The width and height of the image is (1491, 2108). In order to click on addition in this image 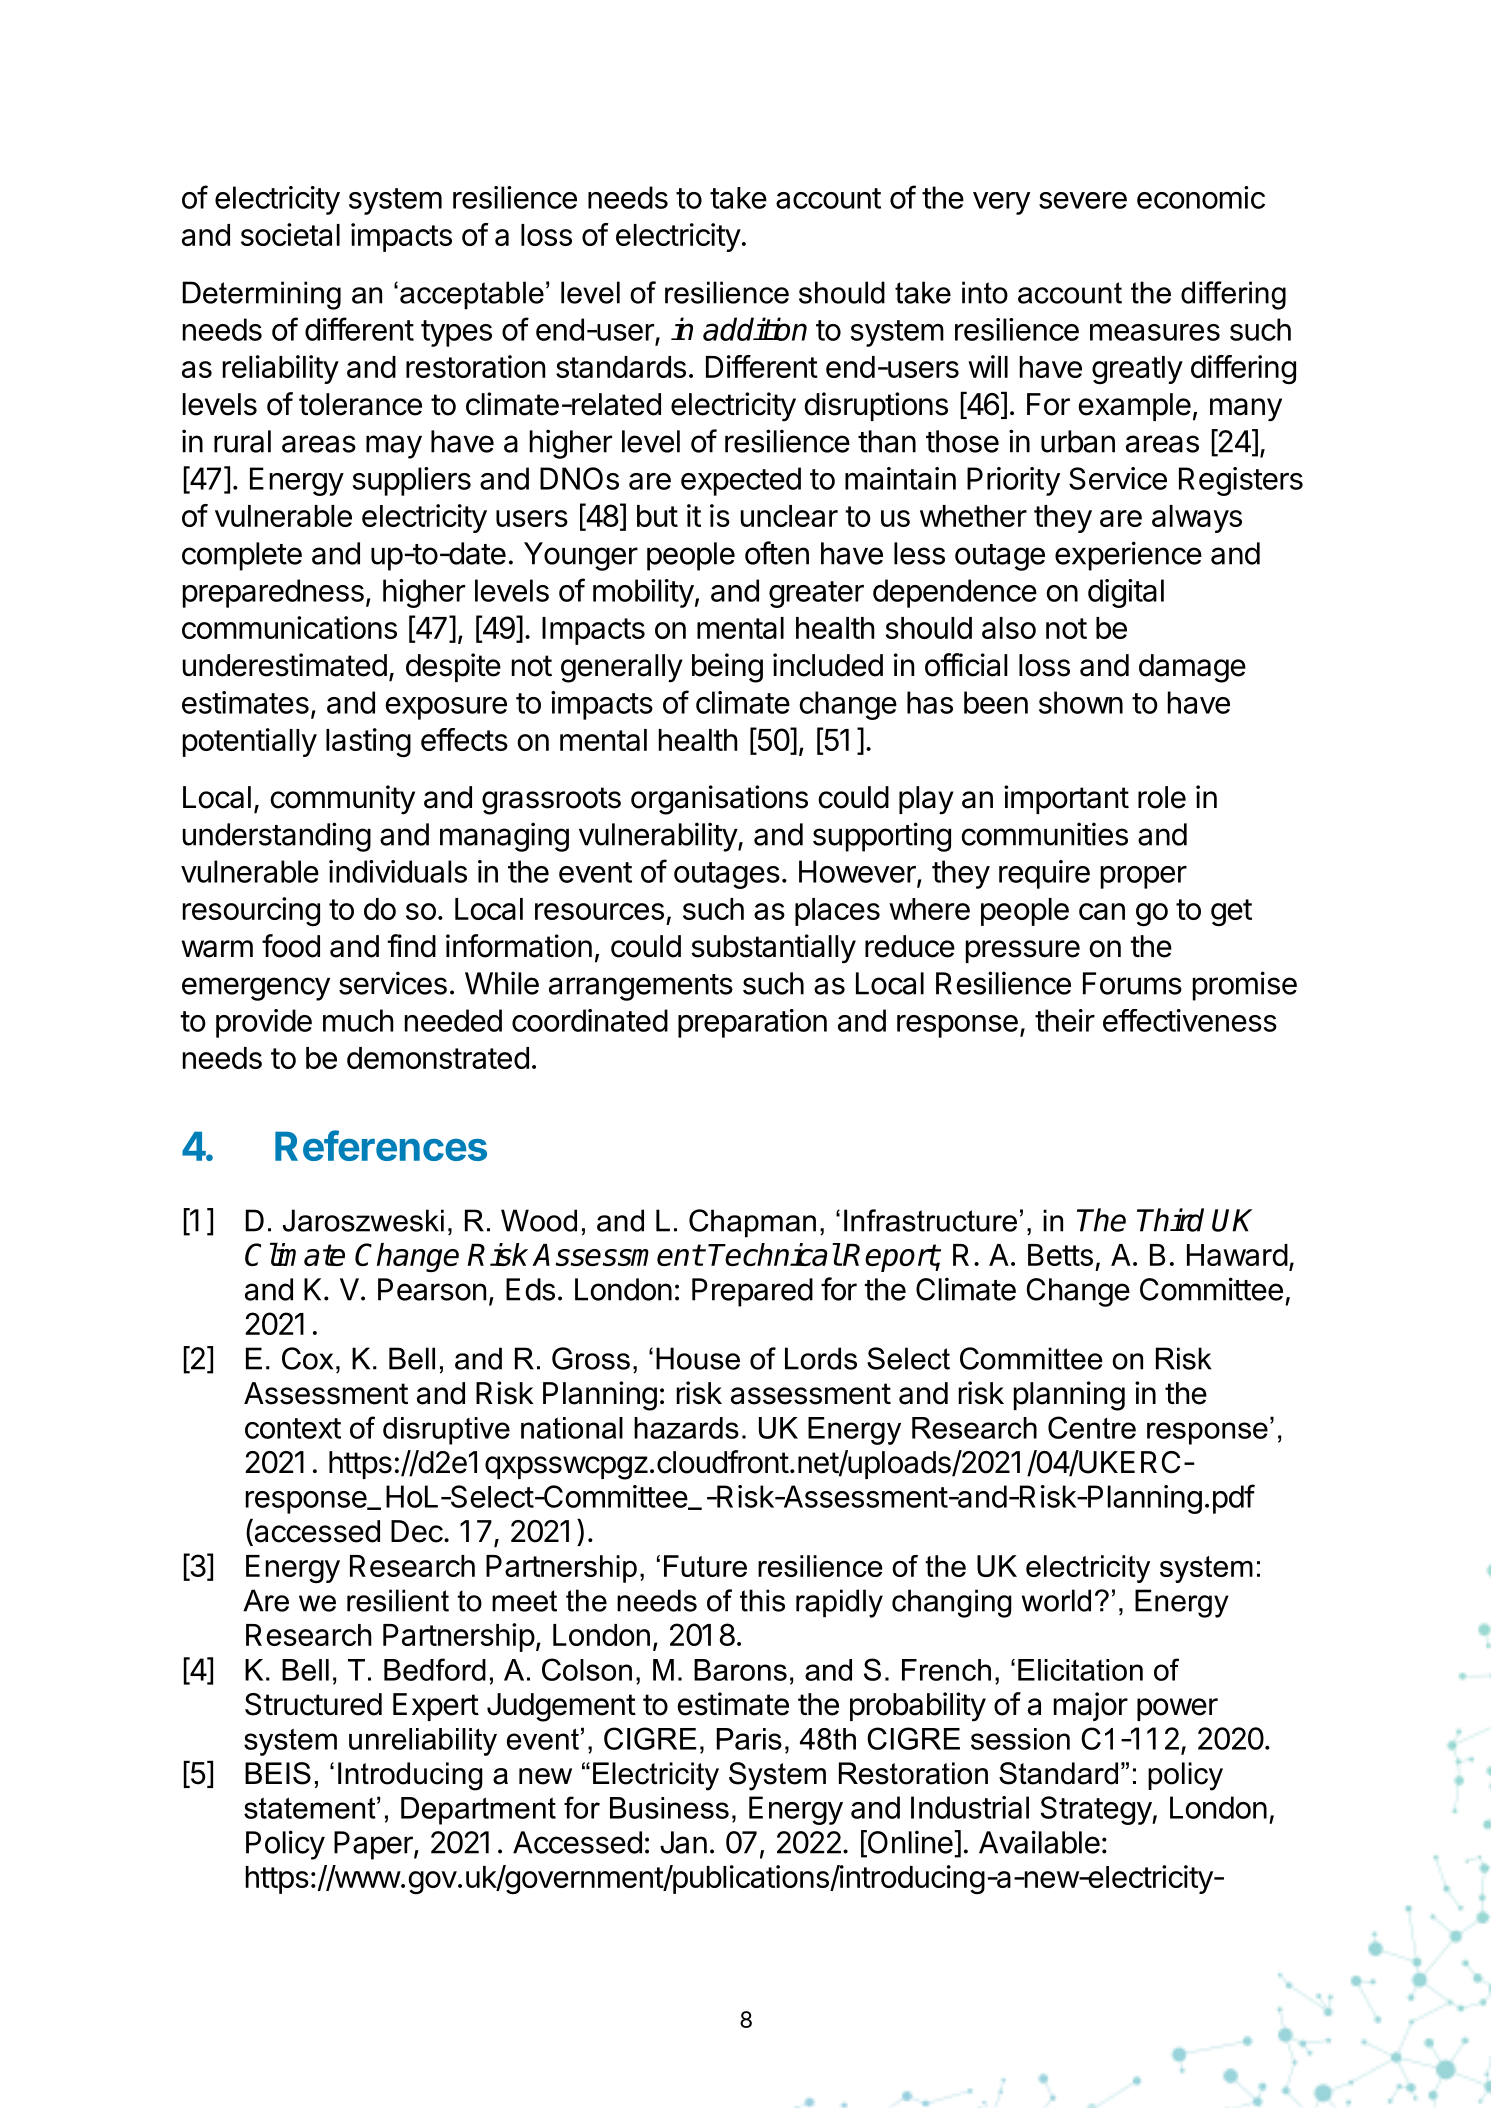, I will do `click(755, 329)`.
